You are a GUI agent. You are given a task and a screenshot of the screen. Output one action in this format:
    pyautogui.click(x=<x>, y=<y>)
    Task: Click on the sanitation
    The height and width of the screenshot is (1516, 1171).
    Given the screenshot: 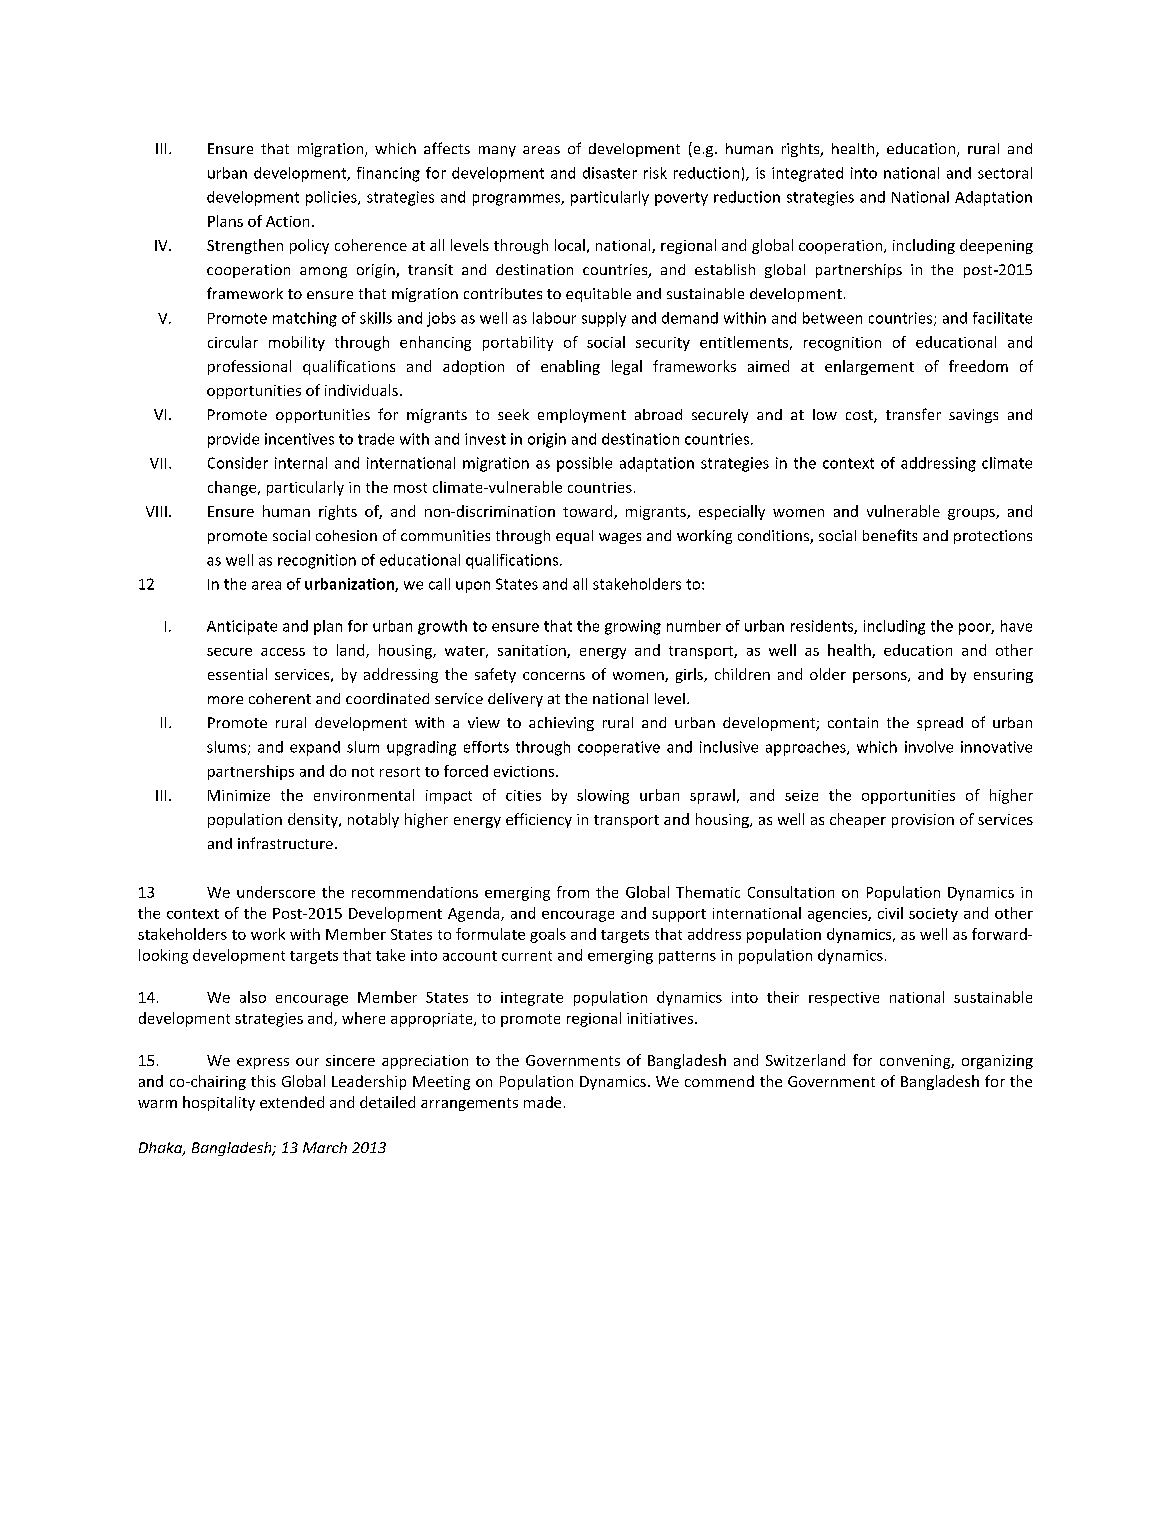 What is the action you would take?
    pyautogui.click(x=533, y=651)
